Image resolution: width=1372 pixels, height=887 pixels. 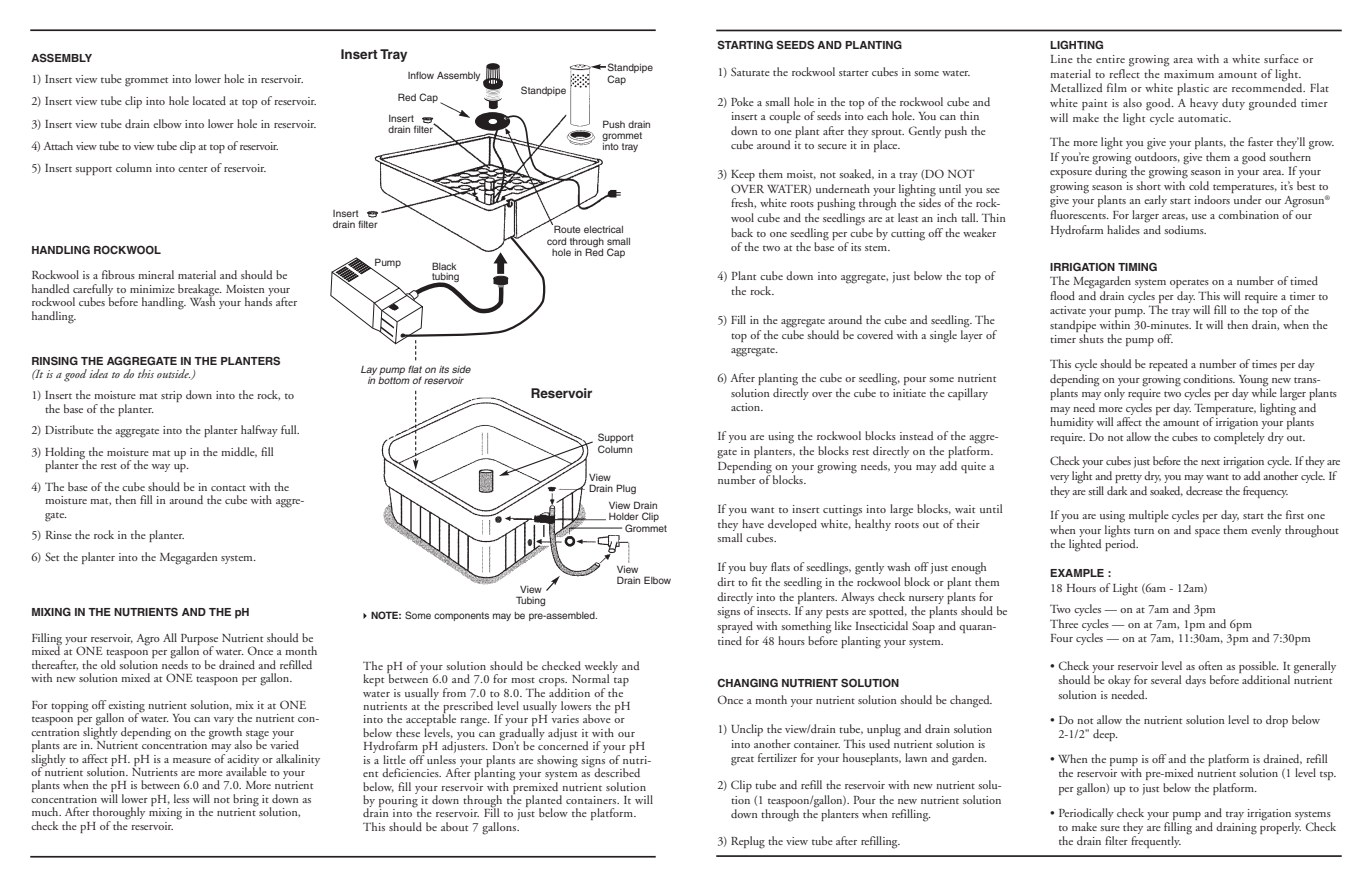 I want to click on bring, so click(x=246, y=801).
